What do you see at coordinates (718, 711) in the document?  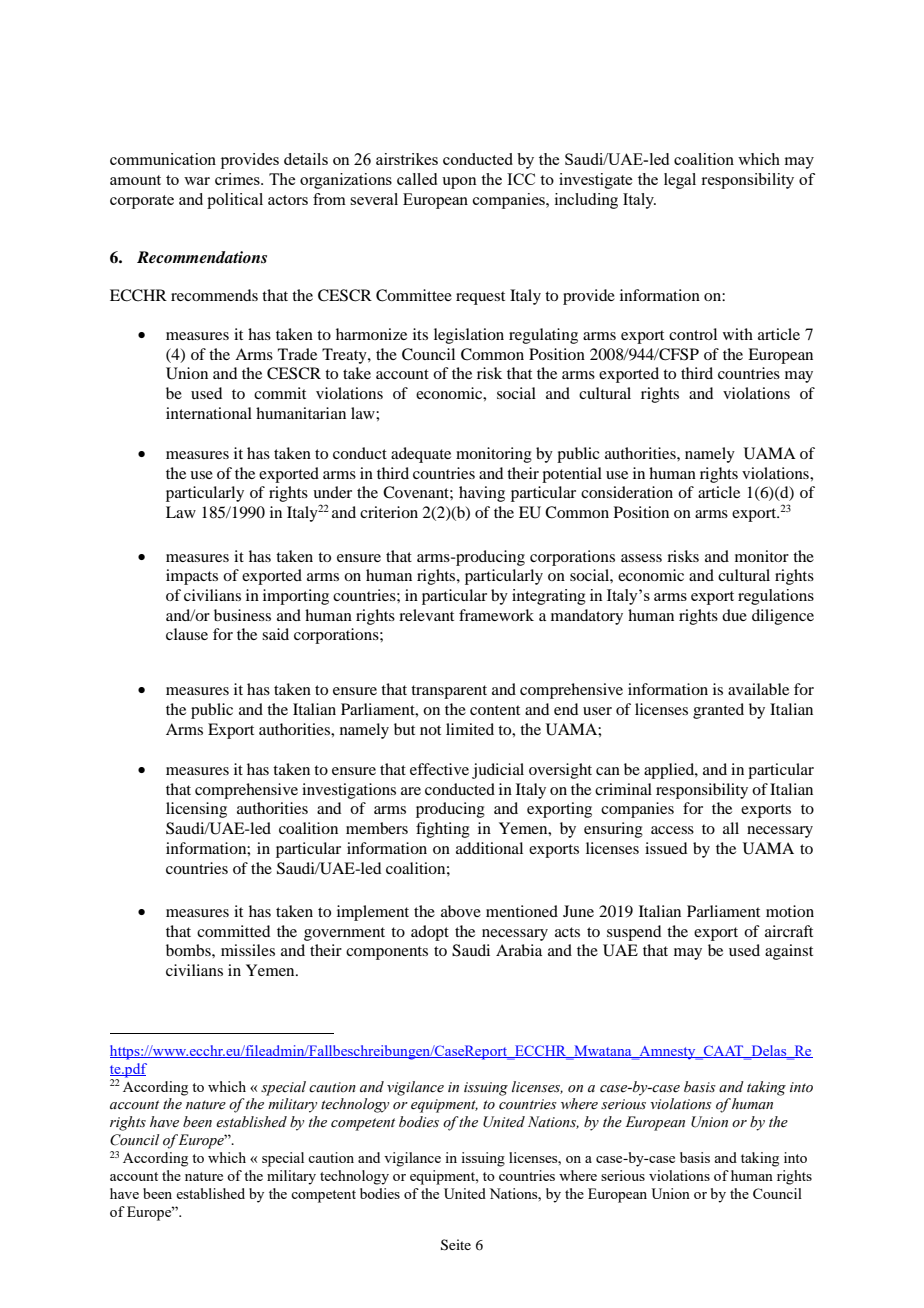 I see `granted` at bounding box center [718, 711].
